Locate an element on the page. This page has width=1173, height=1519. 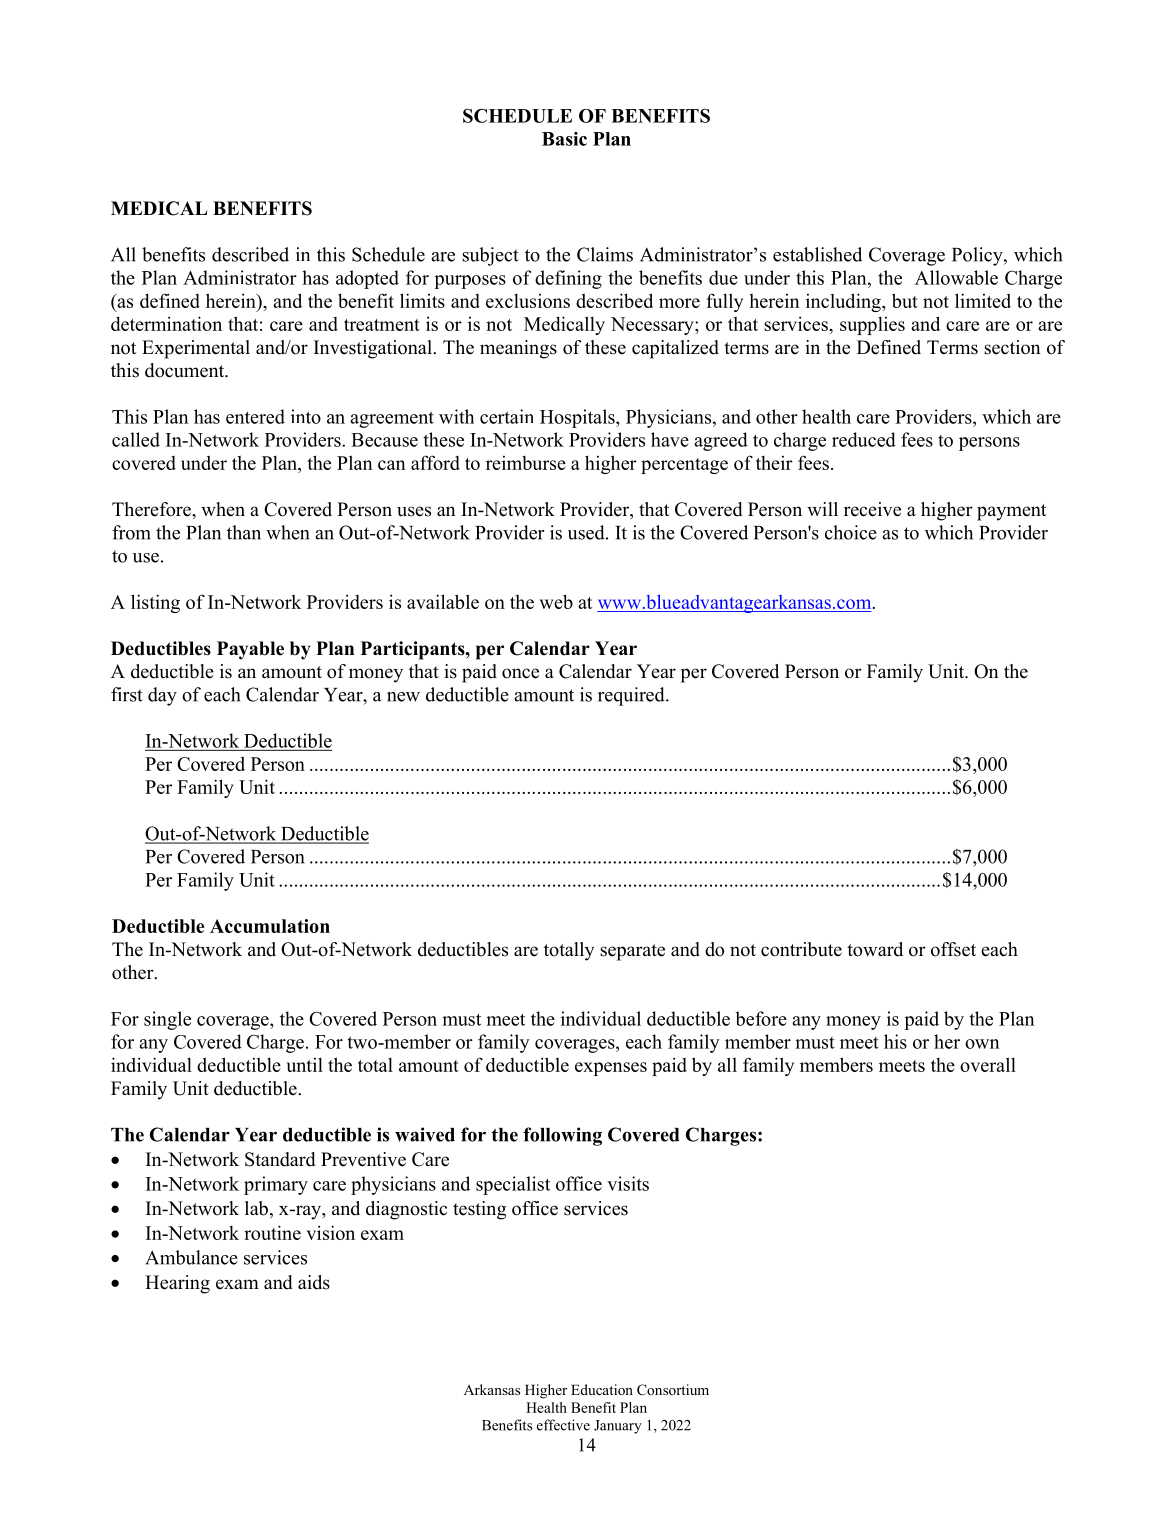
adopted is located at coordinates (367, 279).
